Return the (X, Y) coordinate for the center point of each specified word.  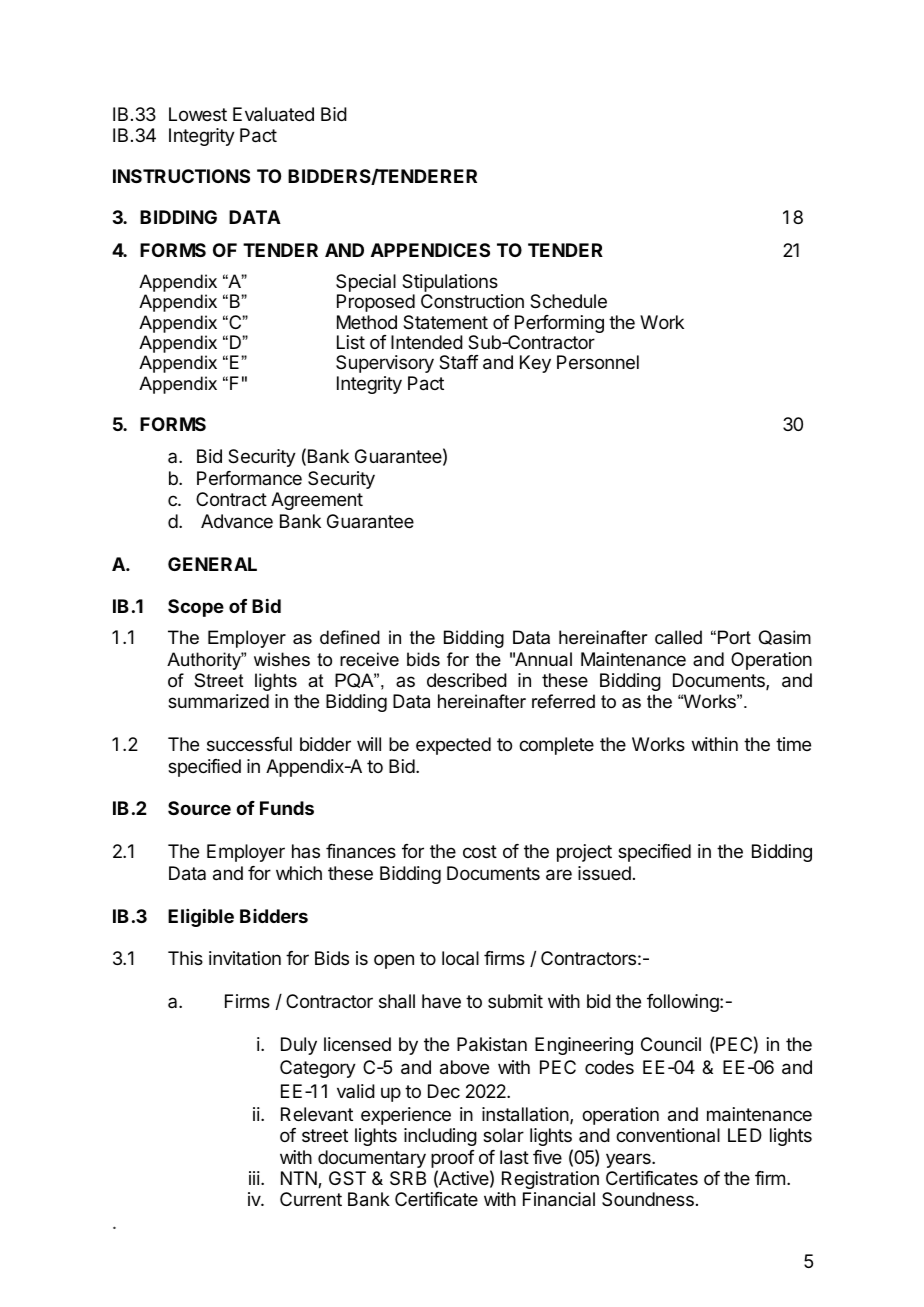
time (793, 744)
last (514, 1157)
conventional (668, 1135)
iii (254, 1178)
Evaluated (273, 114)
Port (734, 637)
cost (480, 851)
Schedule (568, 301)
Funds (287, 808)
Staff (459, 362)
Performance (249, 478)
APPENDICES (430, 250)
